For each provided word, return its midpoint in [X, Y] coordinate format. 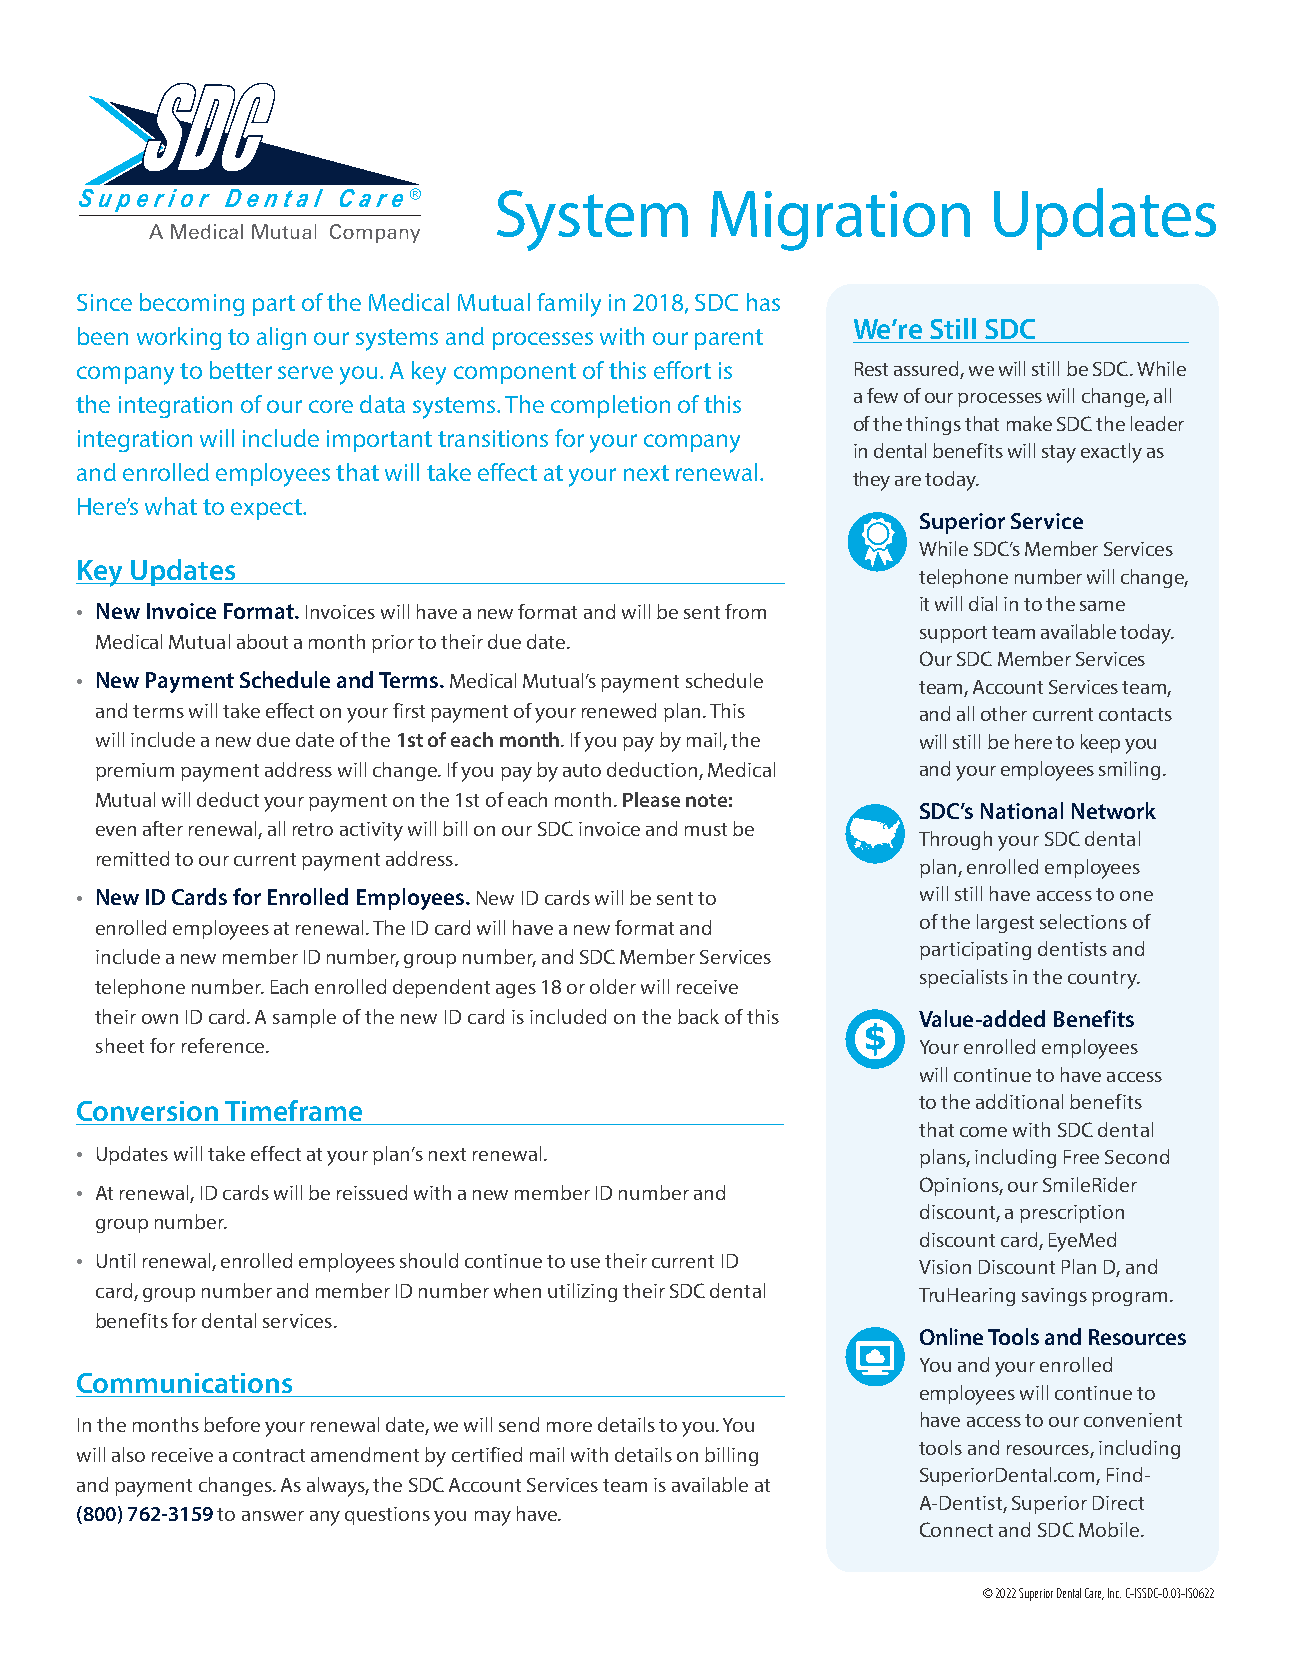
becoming [192, 304]
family [569, 305]
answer [273, 1516]
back [698, 1016]
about [262, 641]
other [1004, 713]
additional [1019, 1101]
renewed [619, 710]
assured [926, 368]
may [493, 1518]
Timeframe [293, 1110]
